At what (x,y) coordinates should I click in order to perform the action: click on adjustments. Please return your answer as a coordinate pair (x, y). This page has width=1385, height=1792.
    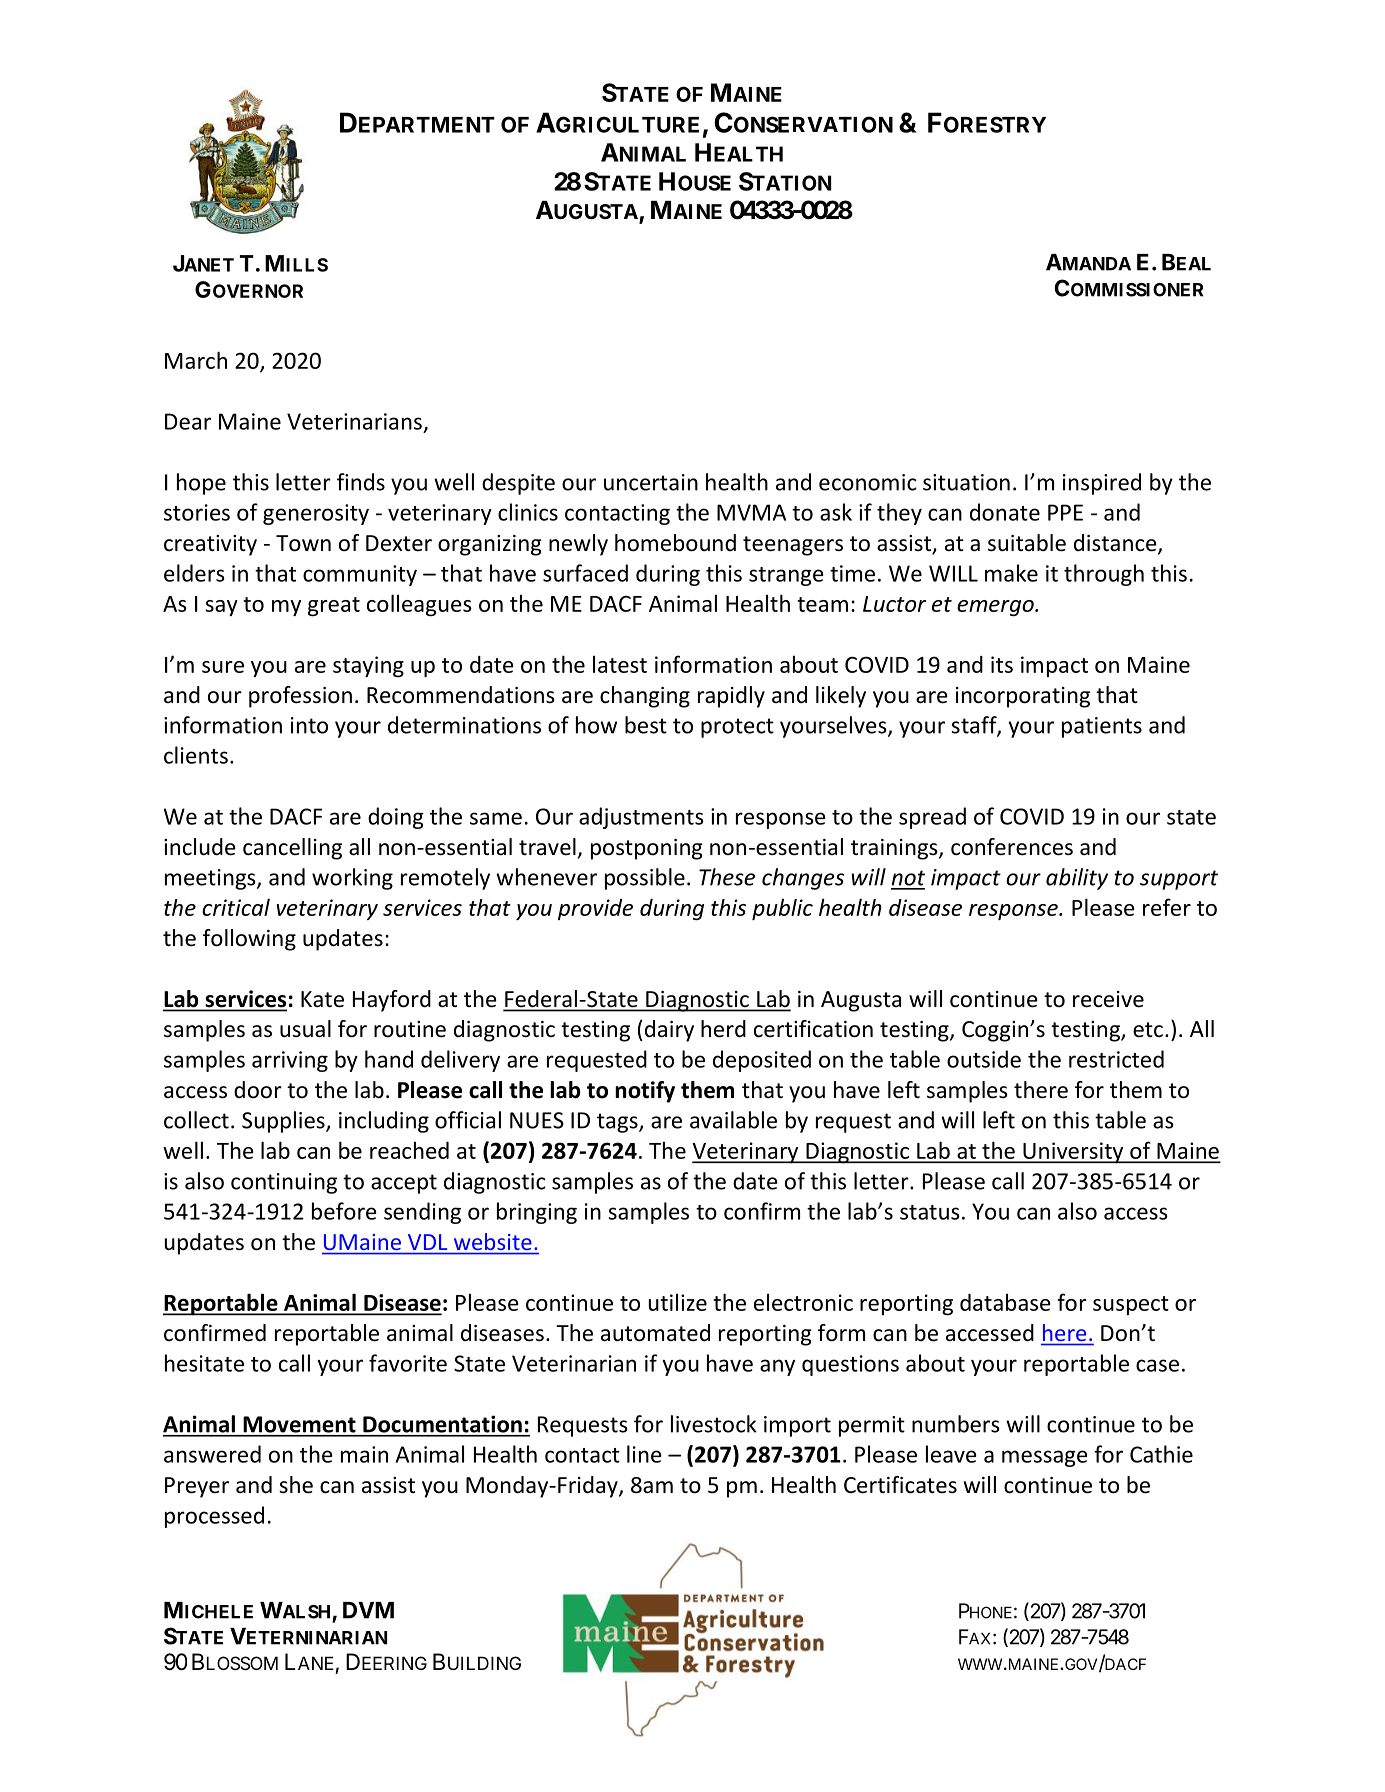
    Looking at the image, I should click on (641, 818).
